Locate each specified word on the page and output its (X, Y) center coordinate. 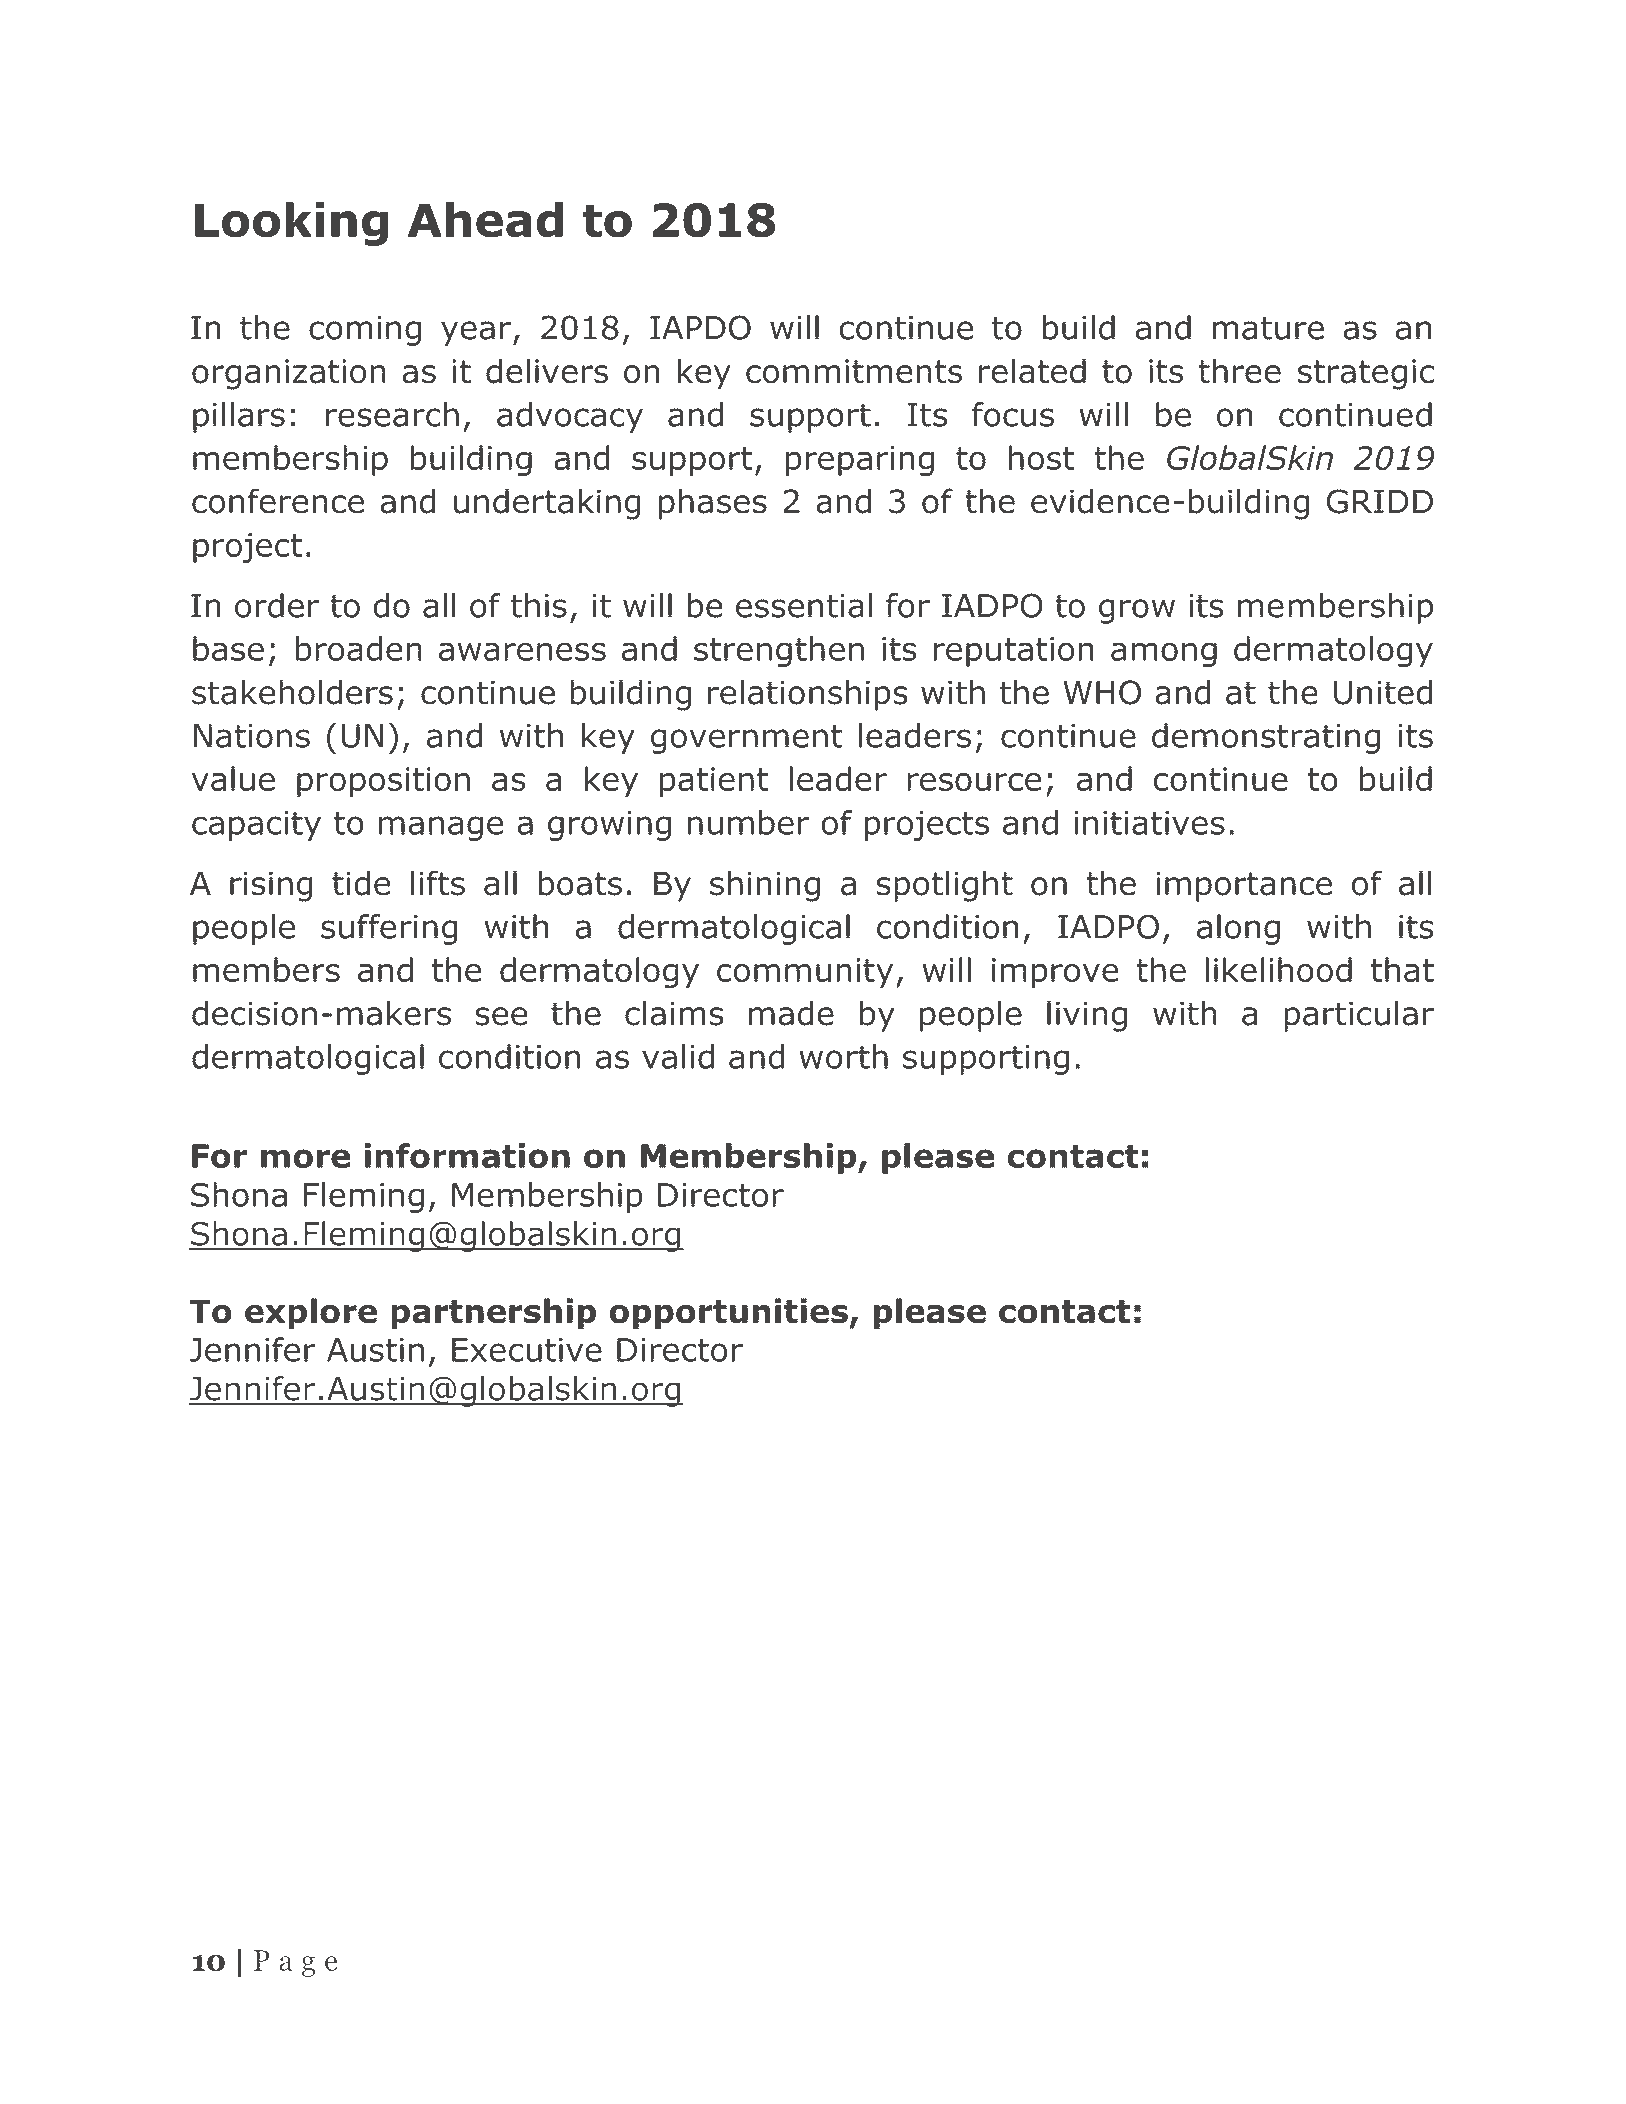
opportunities (728, 1314)
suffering (389, 929)
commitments (854, 371)
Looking (291, 224)
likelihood (1278, 970)
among (1164, 655)
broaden (359, 648)
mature (1268, 328)
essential (804, 605)
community (805, 973)
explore (311, 1314)
